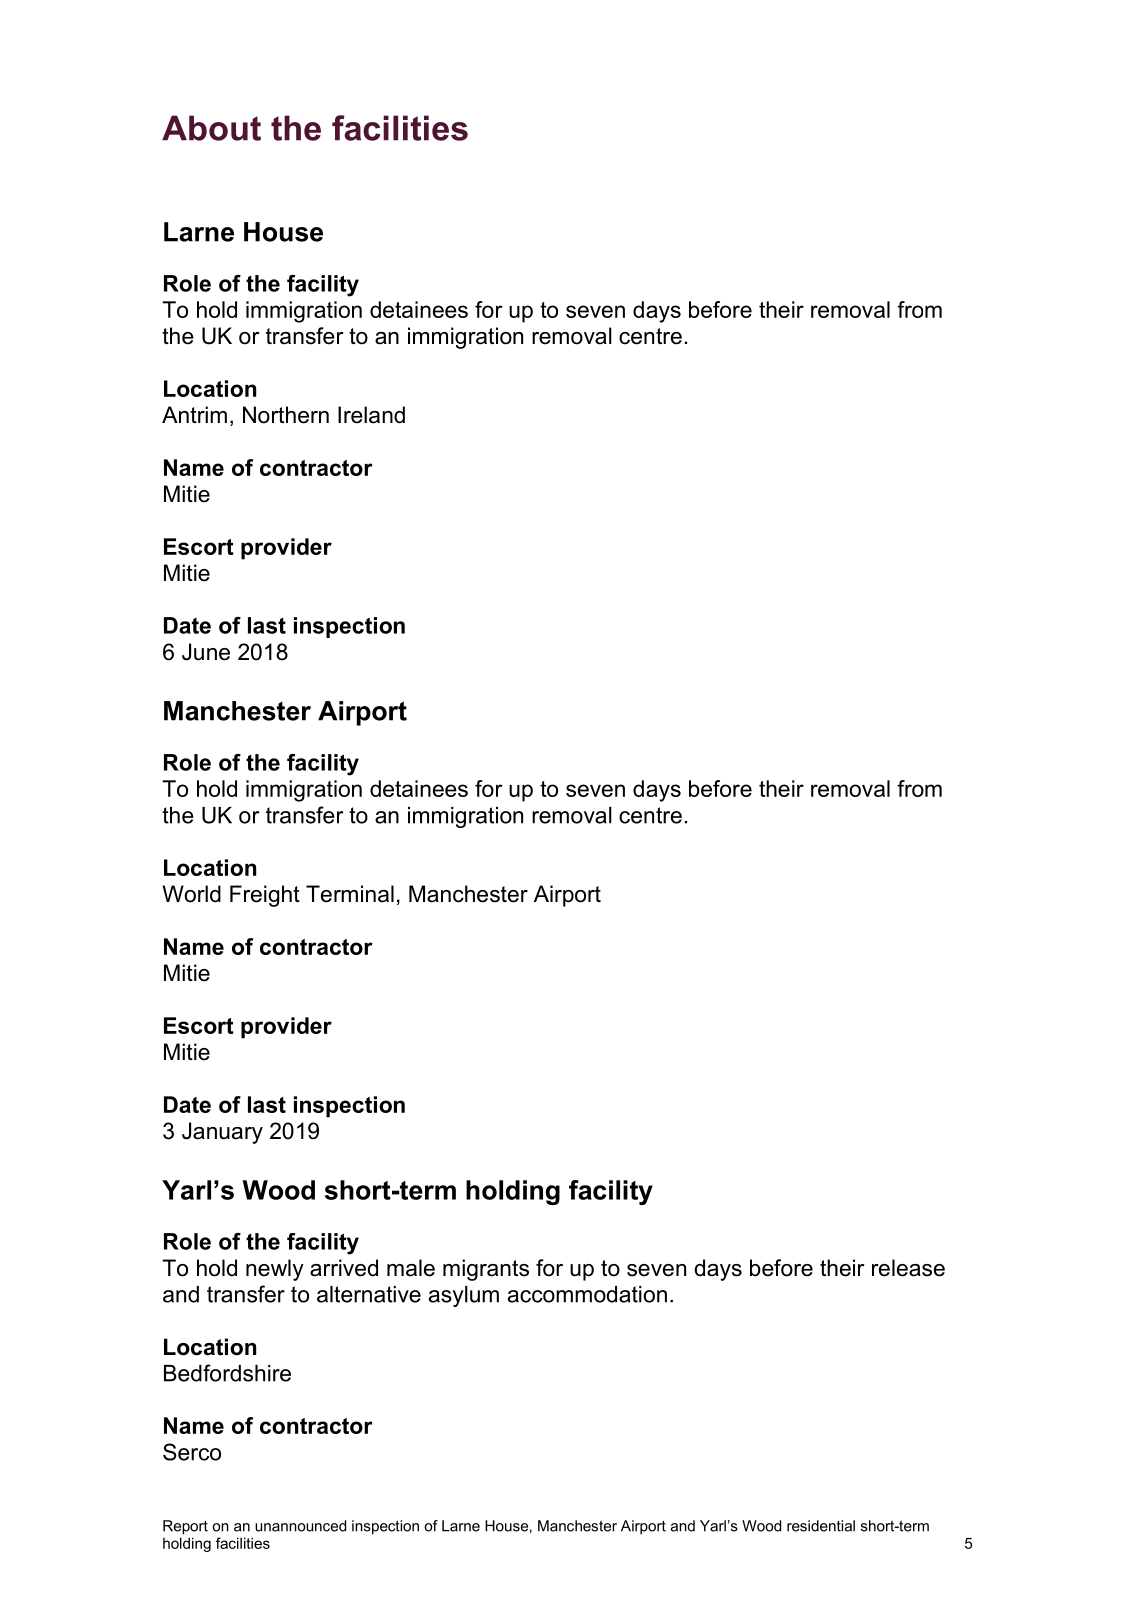 This screenshot has height=1606, width=1135. Describe the element at coordinates (206, 652) in the screenshot. I see `June` at that location.
